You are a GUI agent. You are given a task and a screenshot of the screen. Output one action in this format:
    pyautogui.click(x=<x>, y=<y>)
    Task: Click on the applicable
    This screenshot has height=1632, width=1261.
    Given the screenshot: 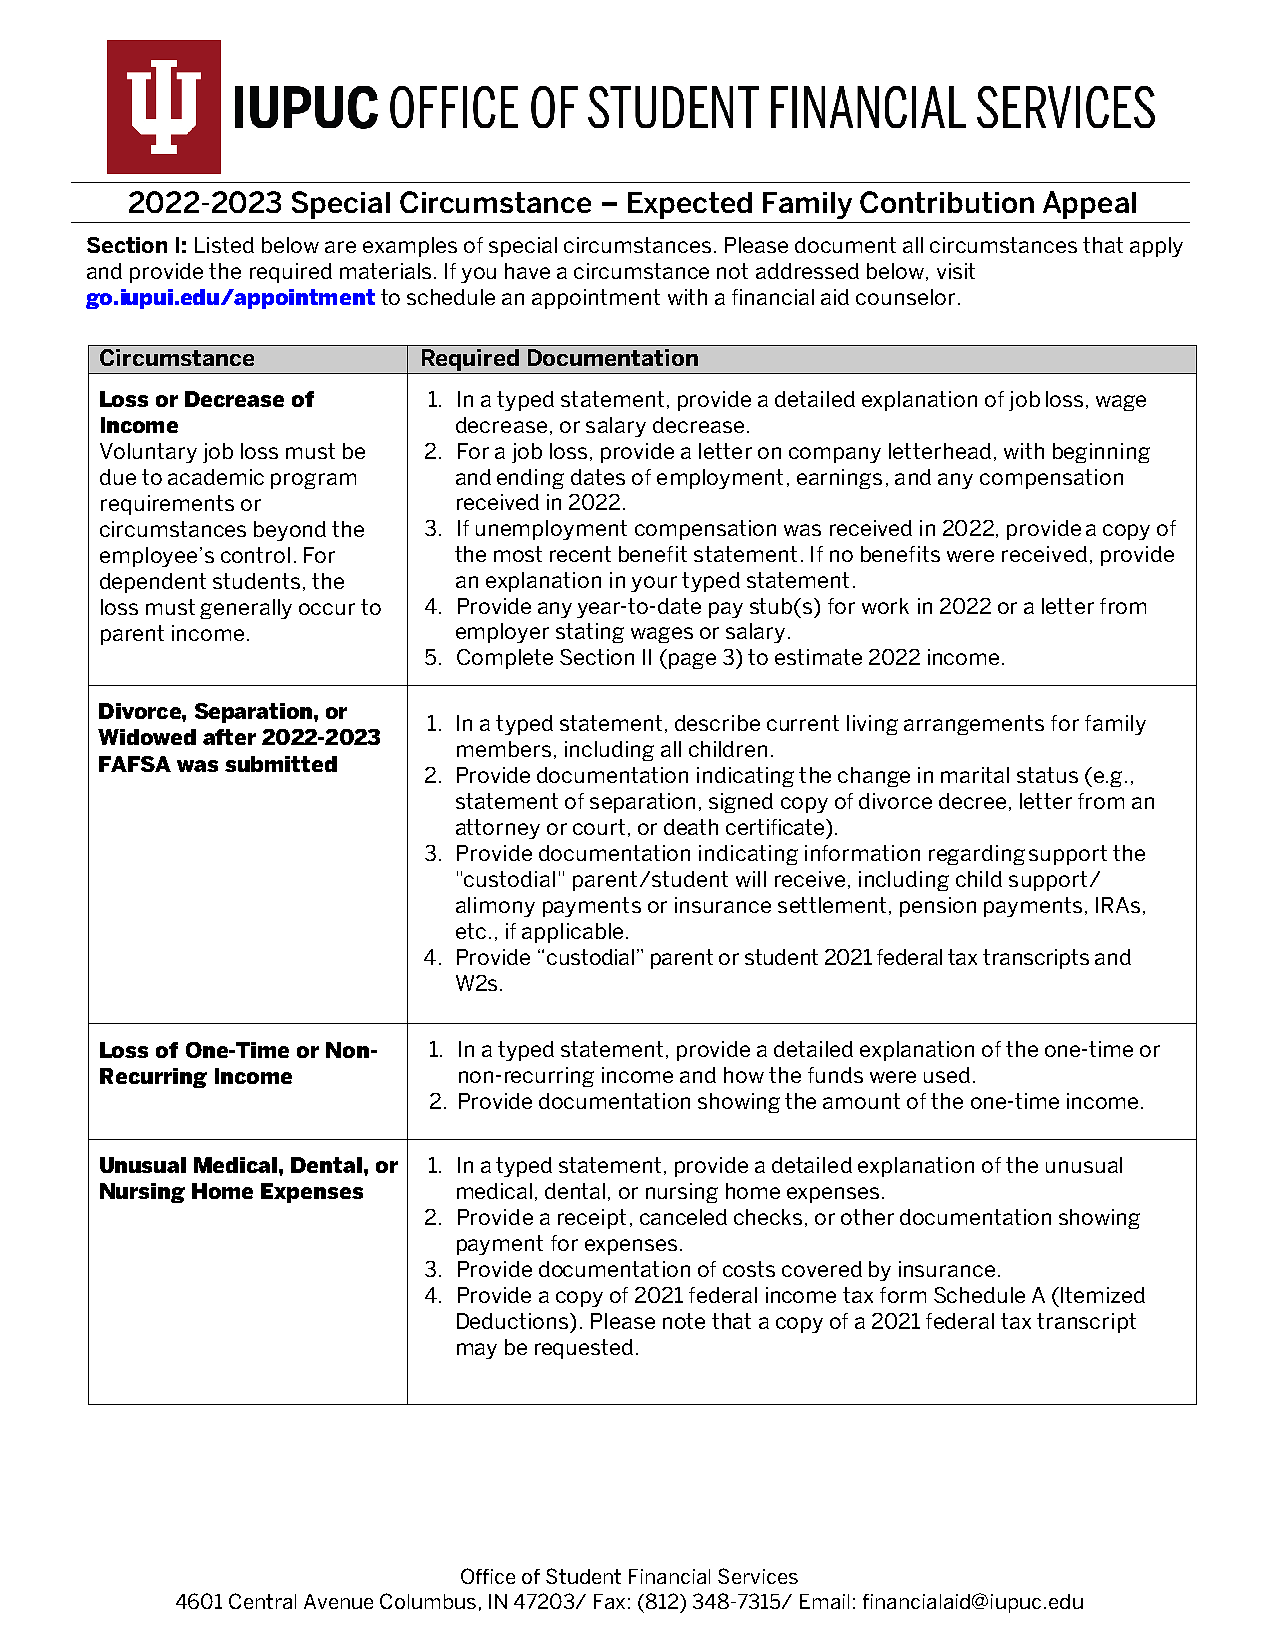 What is the action you would take?
    pyautogui.click(x=572, y=933)
